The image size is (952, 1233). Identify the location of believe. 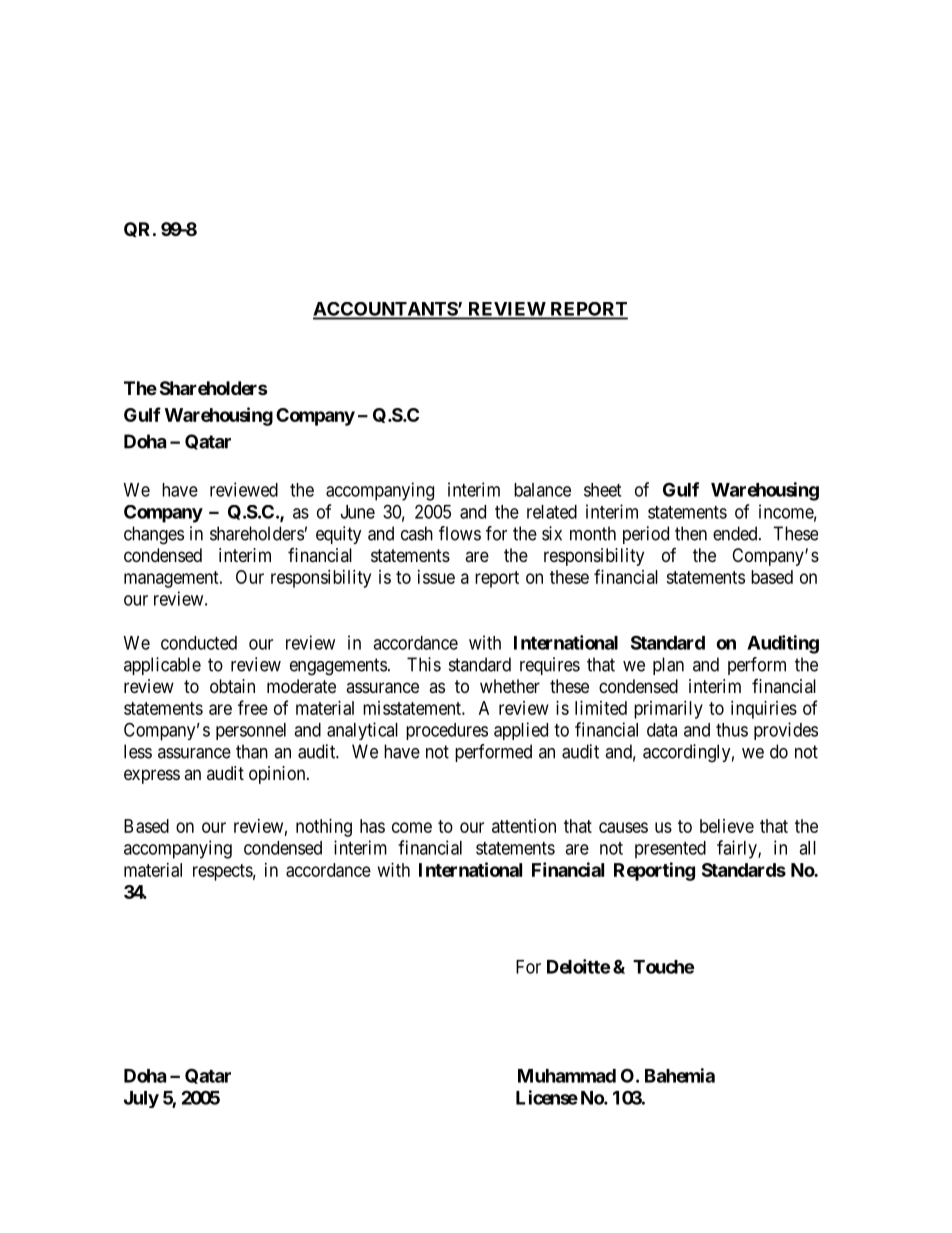
(727, 826).
